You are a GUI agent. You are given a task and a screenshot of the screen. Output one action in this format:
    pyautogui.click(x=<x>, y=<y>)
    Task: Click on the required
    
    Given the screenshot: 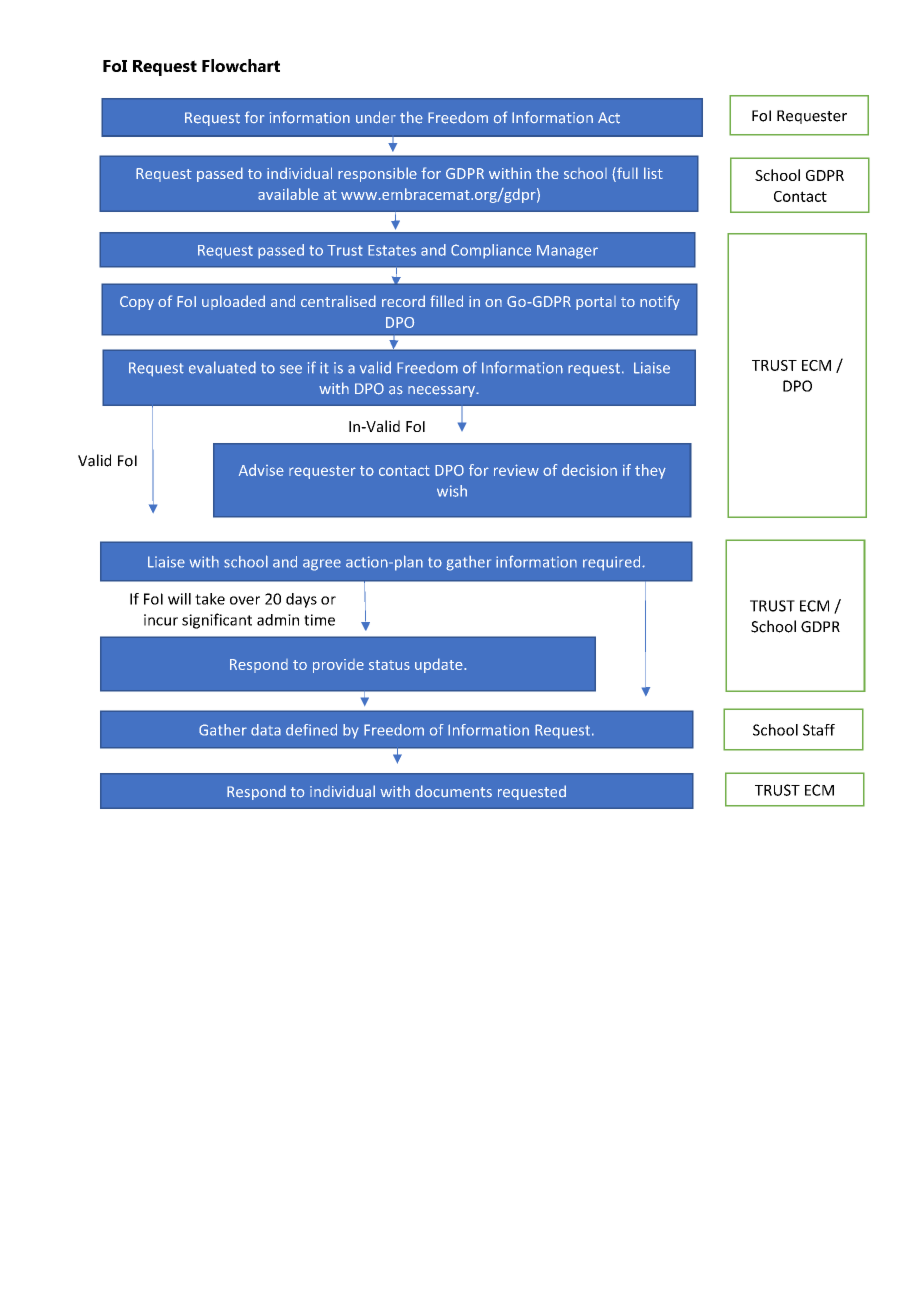 What is the action you would take?
    pyautogui.click(x=613, y=563)
